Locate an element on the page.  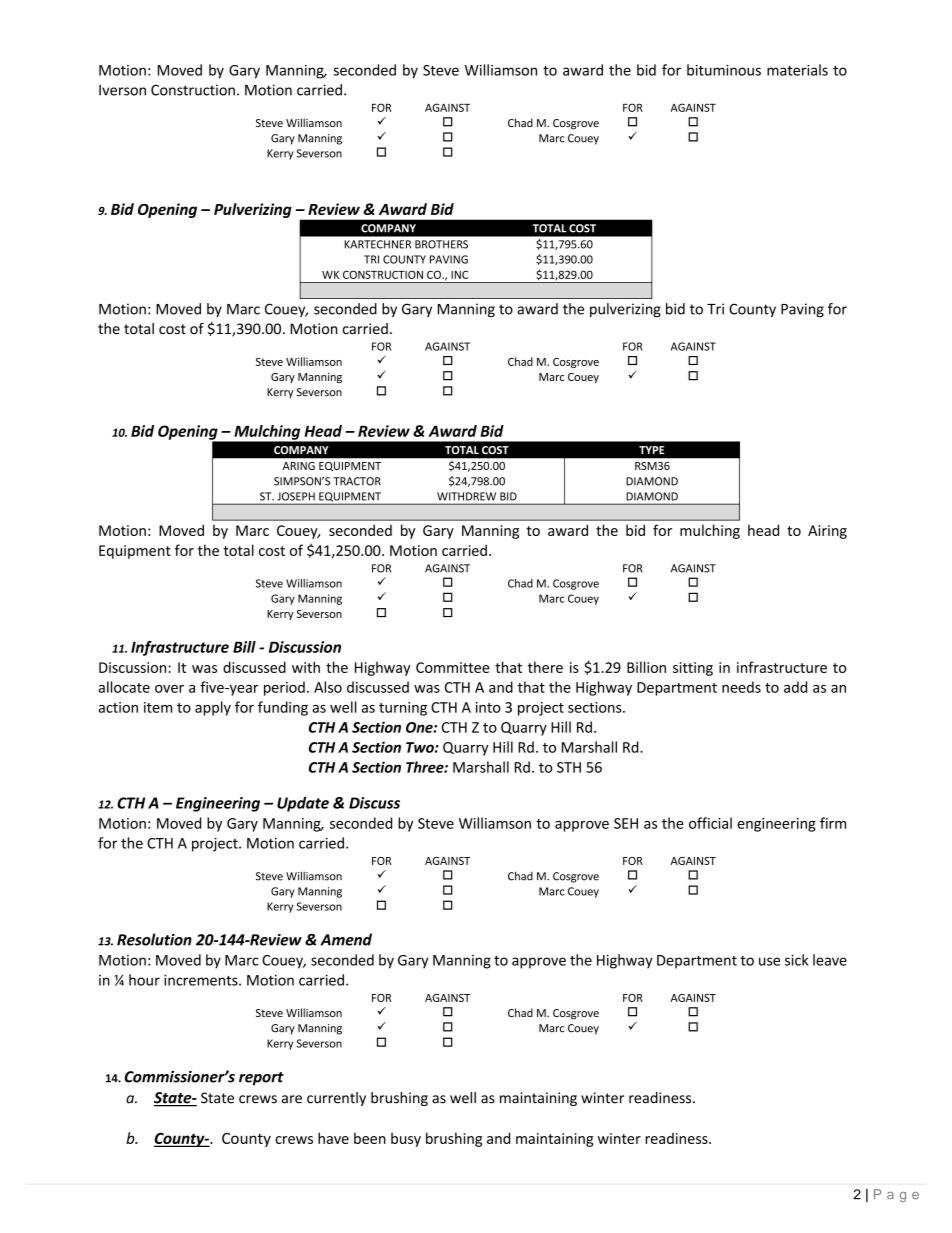
Amend is located at coordinates (346, 939).
